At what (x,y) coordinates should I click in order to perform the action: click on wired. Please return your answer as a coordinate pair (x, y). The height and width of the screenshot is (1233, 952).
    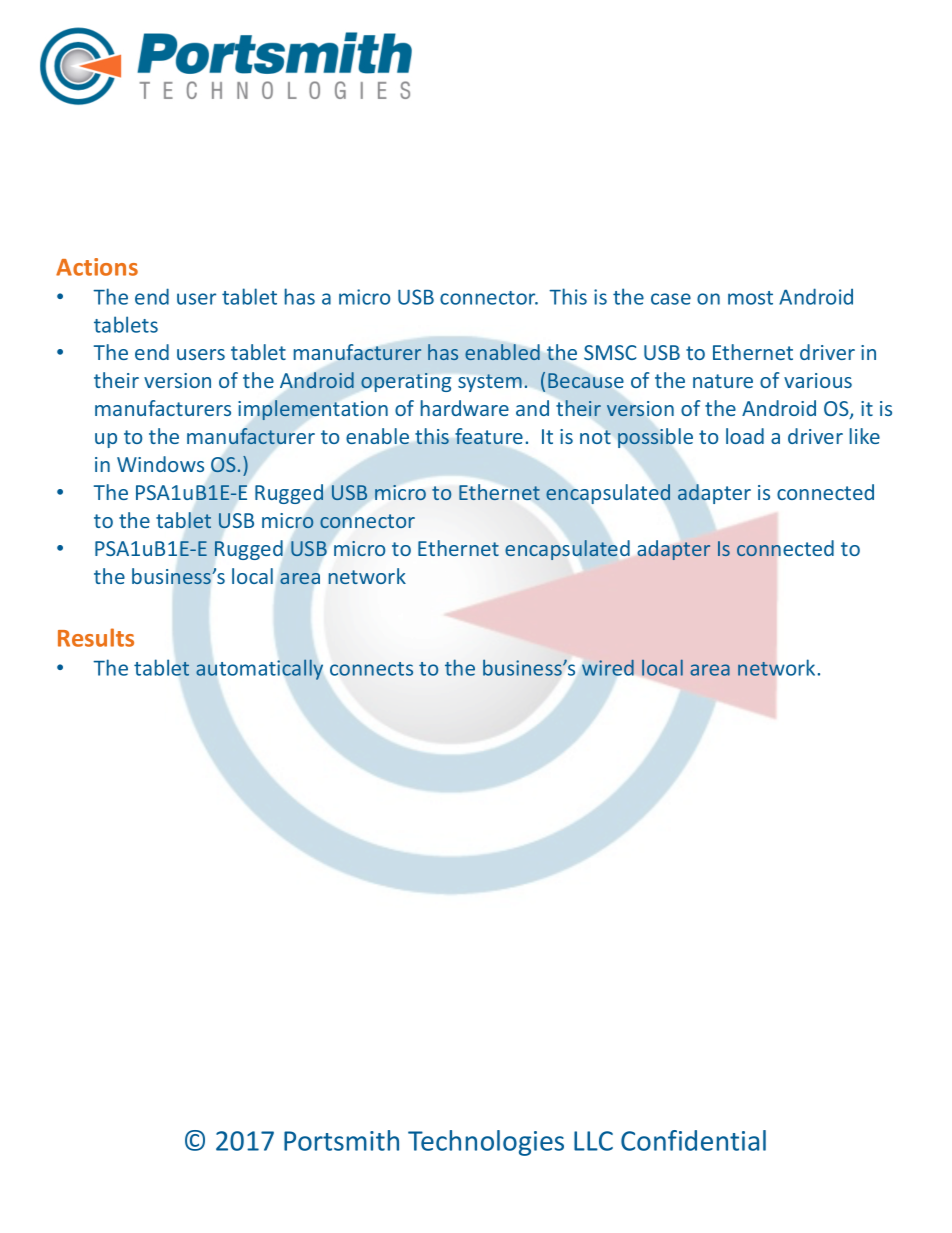
    Looking at the image, I should click on (608, 668).
